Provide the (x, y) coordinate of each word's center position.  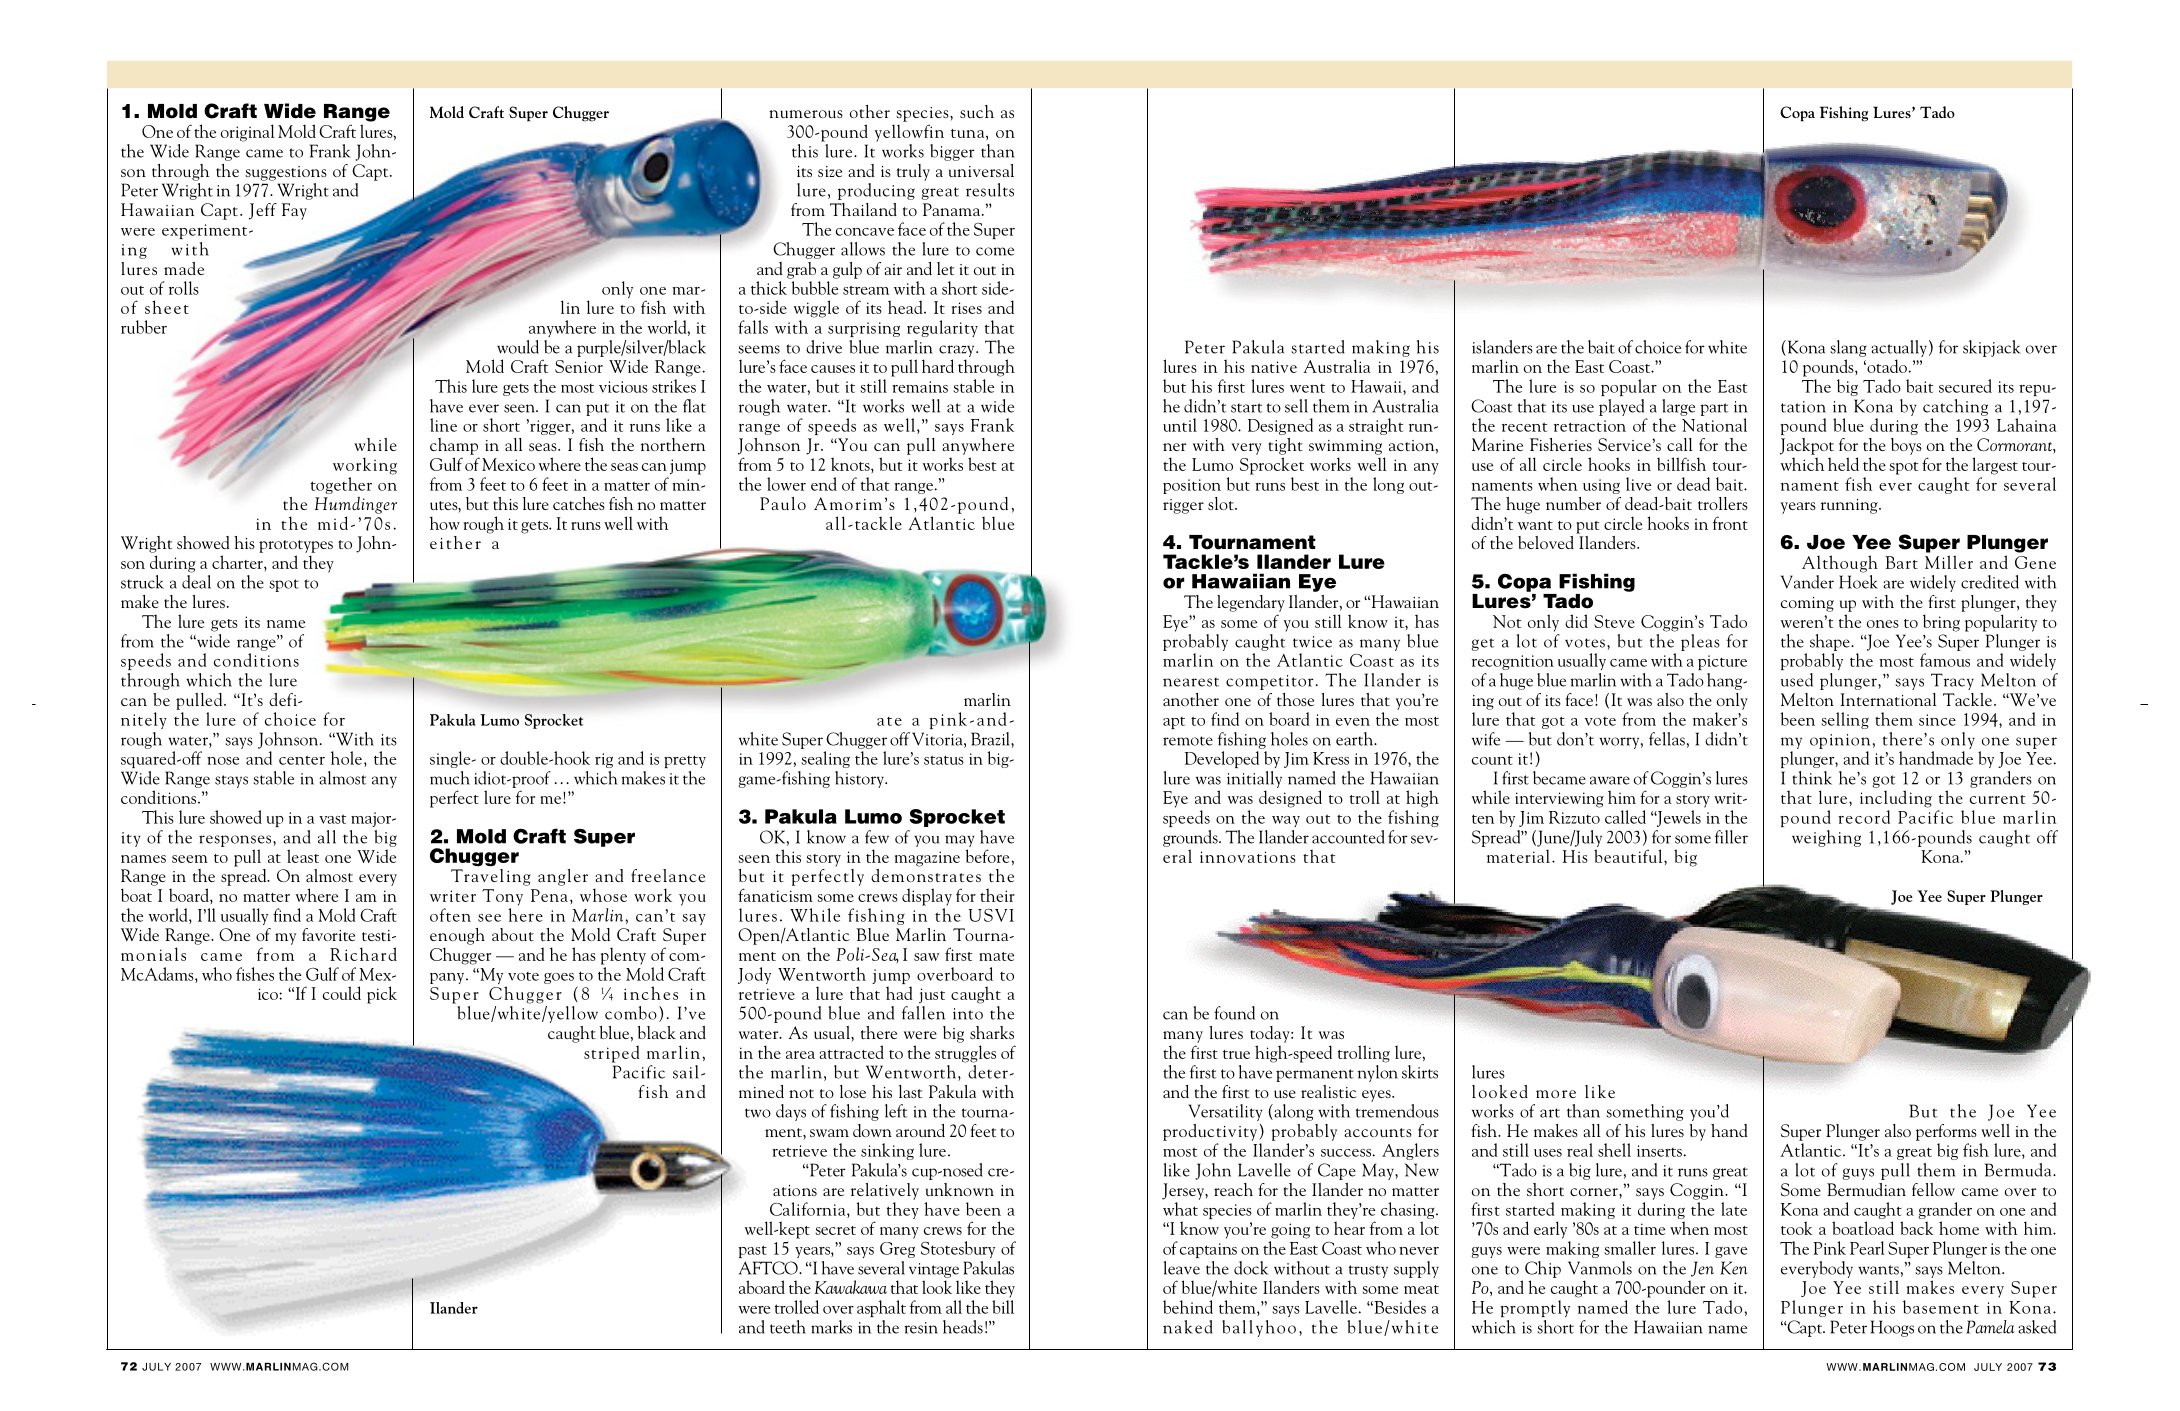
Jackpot (1807, 446)
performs (1946, 1132)
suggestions (286, 173)
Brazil (991, 739)
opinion (1840, 741)
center (302, 760)
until (1180, 425)
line (443, 425)
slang (1848, 348)
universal (981, 170)
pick (382, 995)
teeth (788, 1327)
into (968, 1014)
